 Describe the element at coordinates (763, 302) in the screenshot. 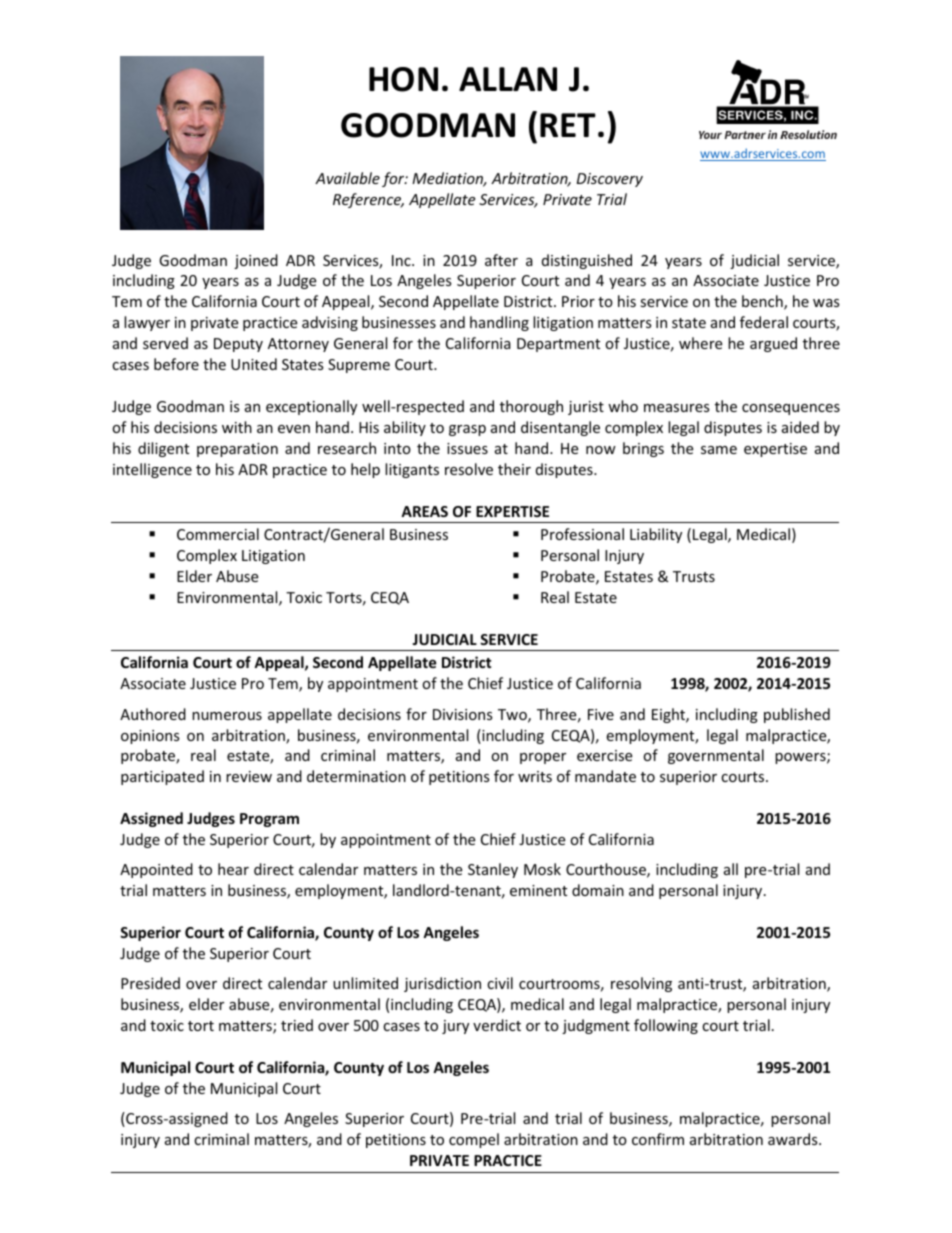

I see `bench` at that location.
